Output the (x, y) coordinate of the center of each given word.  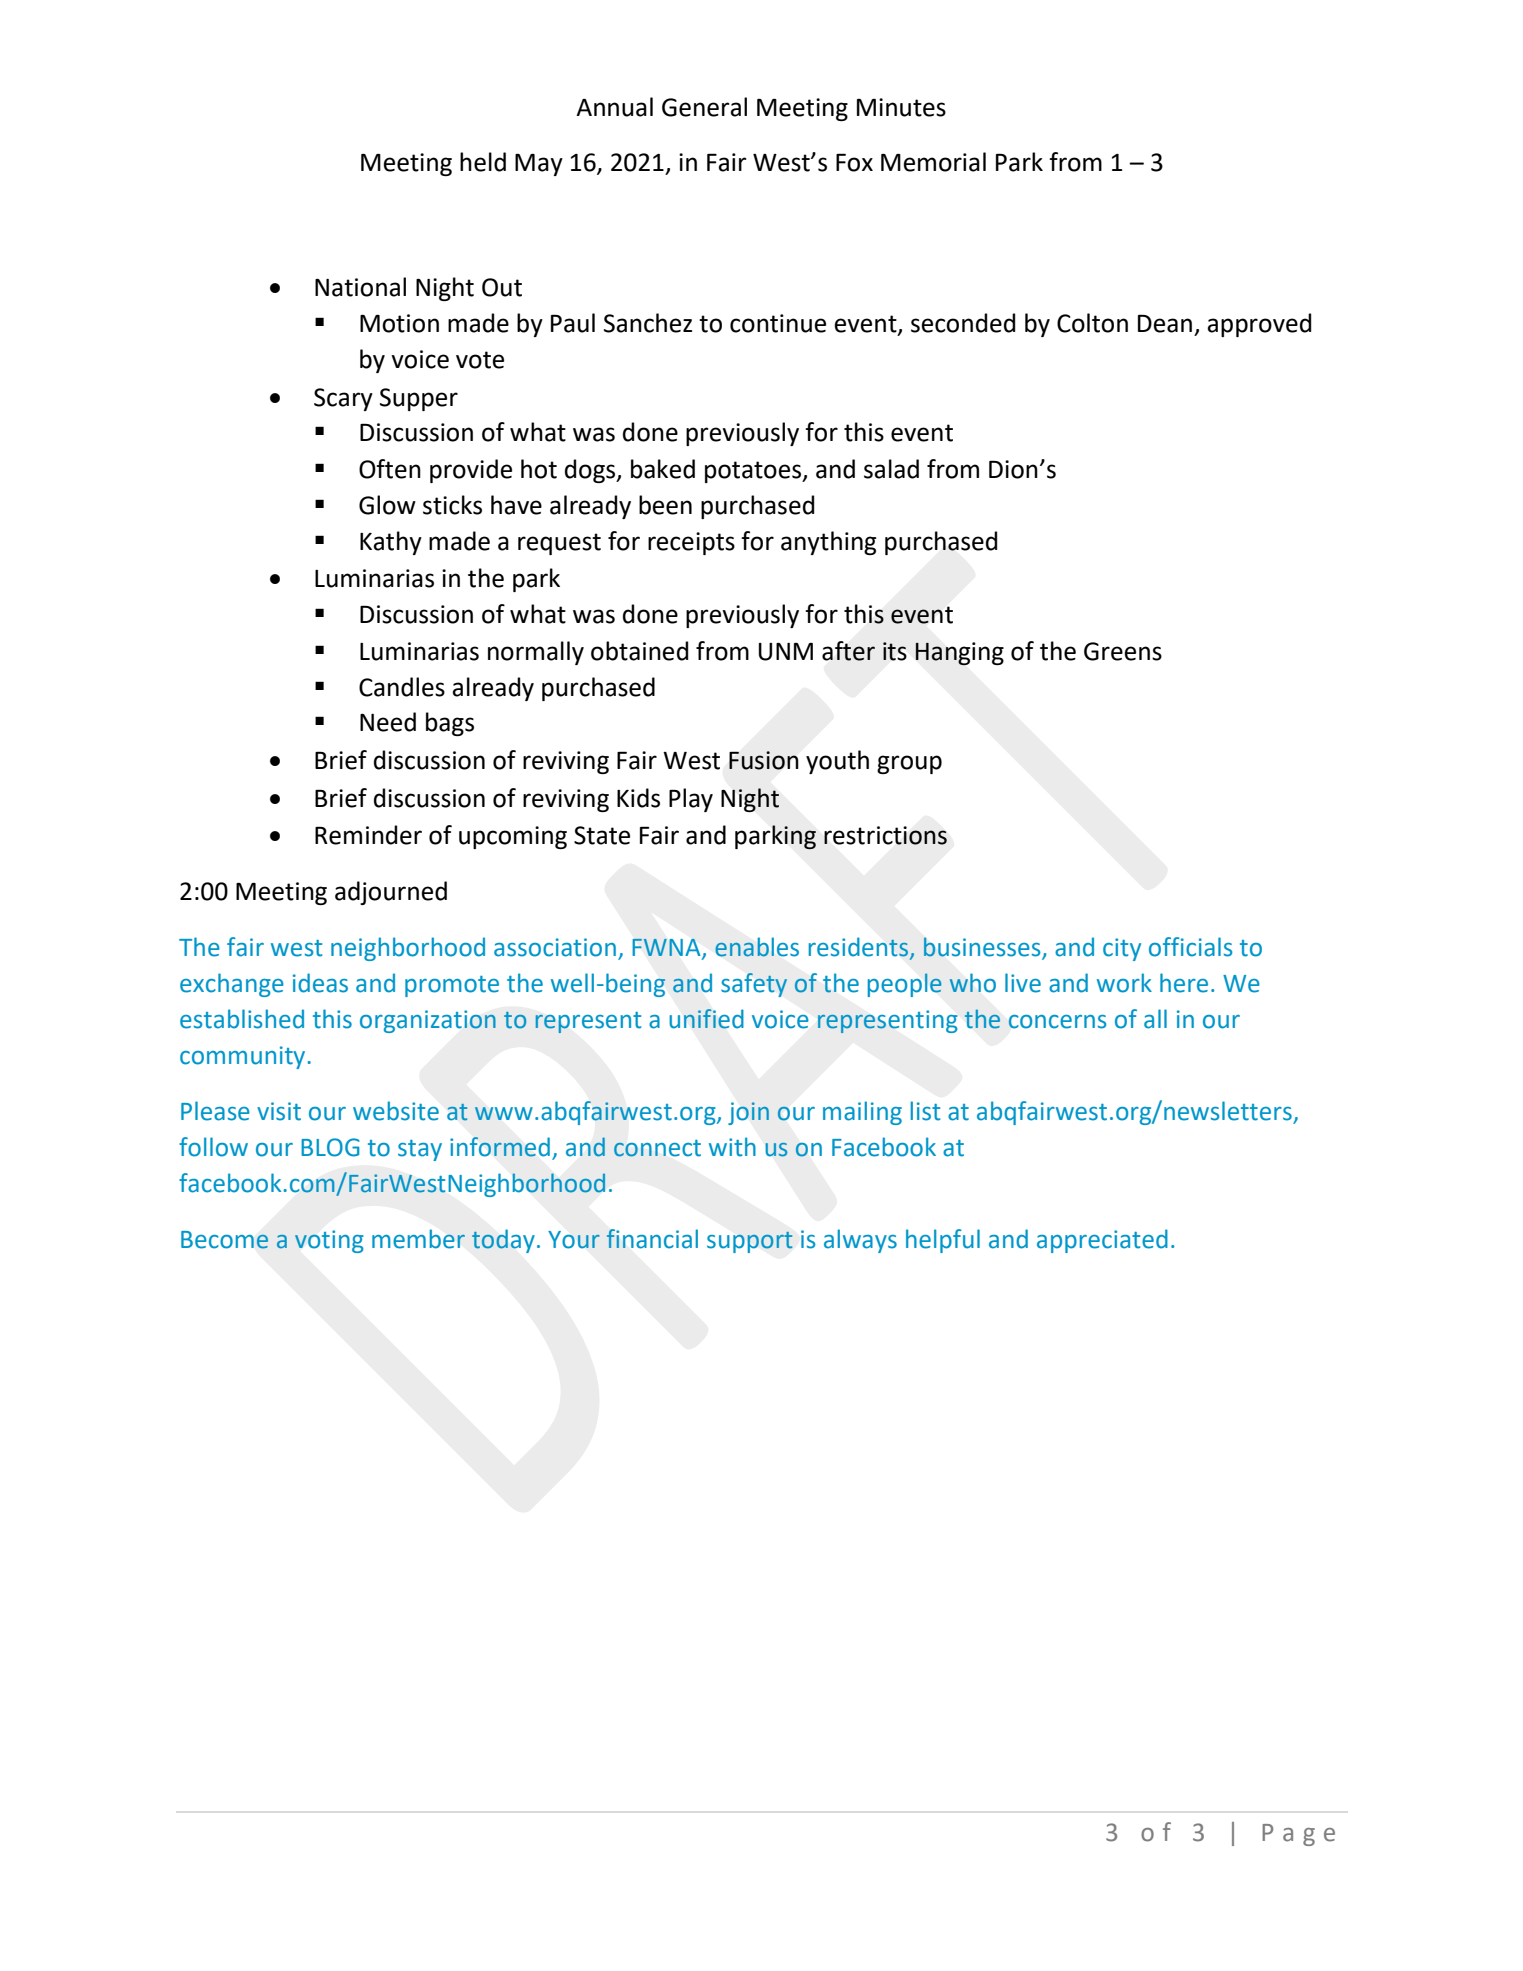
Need (388, 722)
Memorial (933, 162)
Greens (1123, 651)
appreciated (1102, 1241)
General (704, 107)
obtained (639, 651)
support (750, 1242)
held (483, 162)
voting (329, 1241)
